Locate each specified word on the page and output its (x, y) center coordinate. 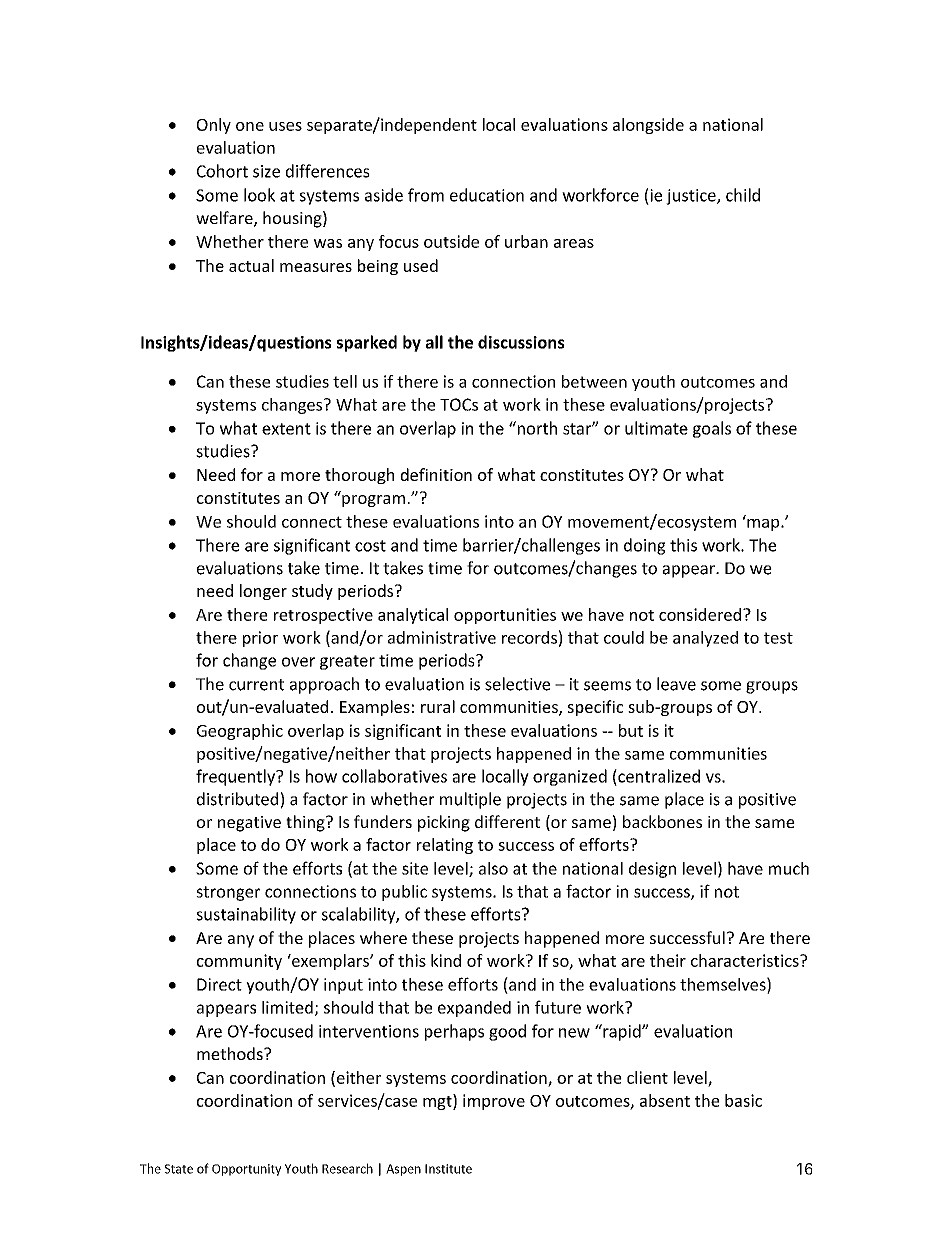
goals (712, 429)
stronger (228, 893)
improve (494, 1102)
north (536, 428)
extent (286, 429)
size (266, 171)
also (493, 868)
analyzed (705, 639)
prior (260, 639)
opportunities (505, 616)
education (487, 195)
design (652, 870)
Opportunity (246, 1170)
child (743, 195)
